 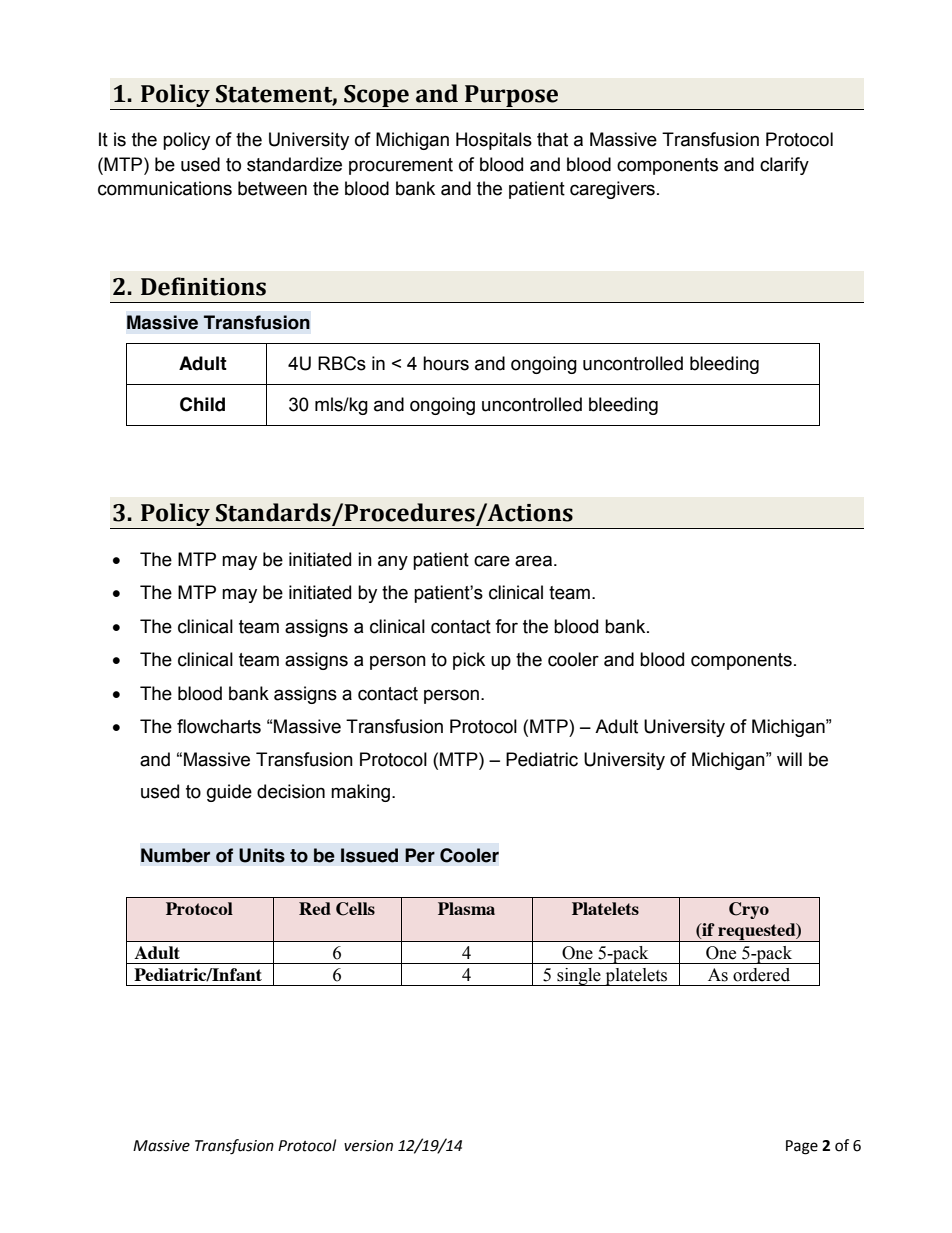 I want to click on flowcharts, so click(x=219, y=726).
